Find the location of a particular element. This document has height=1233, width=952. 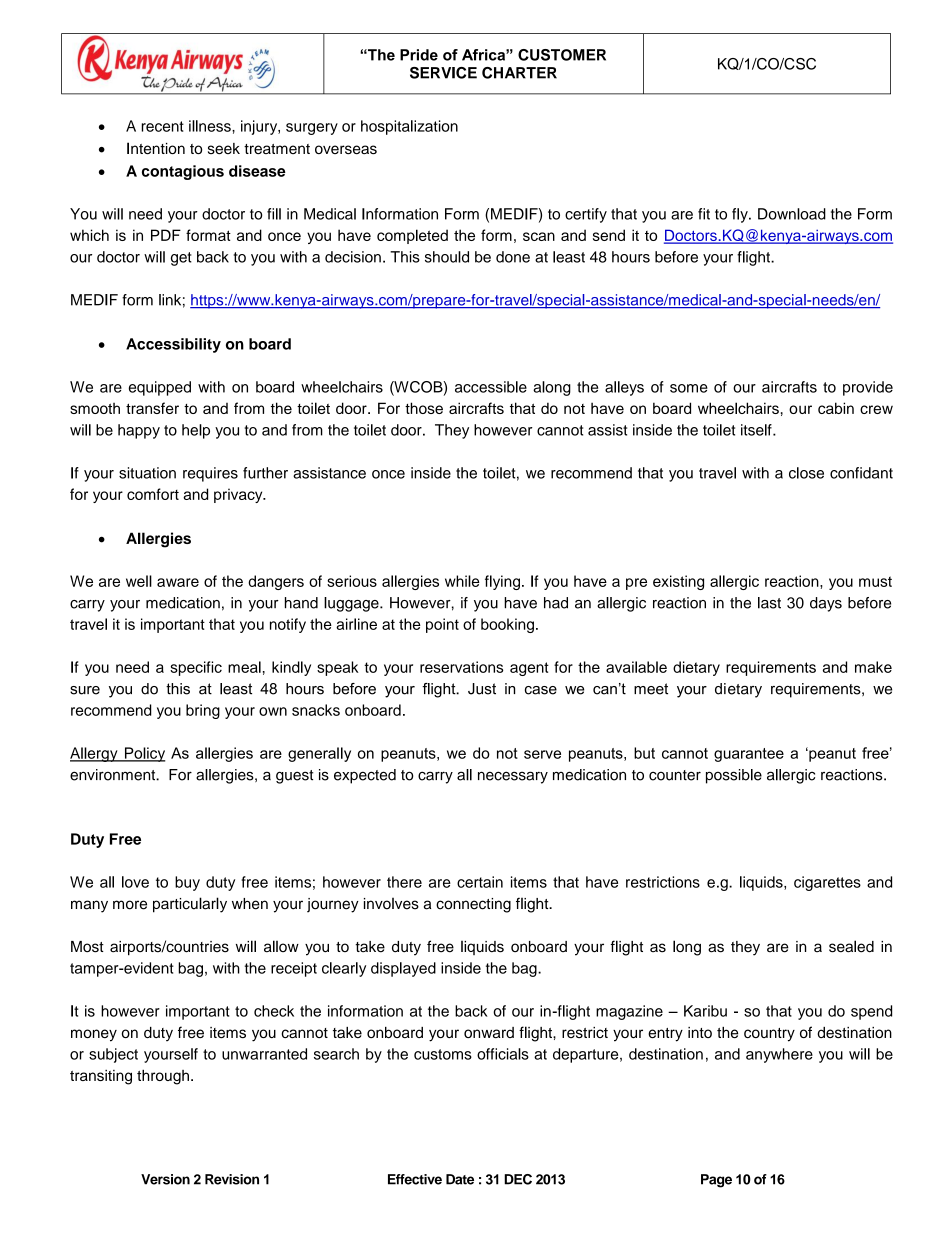

Page is located at coordinates (716, 1181).
